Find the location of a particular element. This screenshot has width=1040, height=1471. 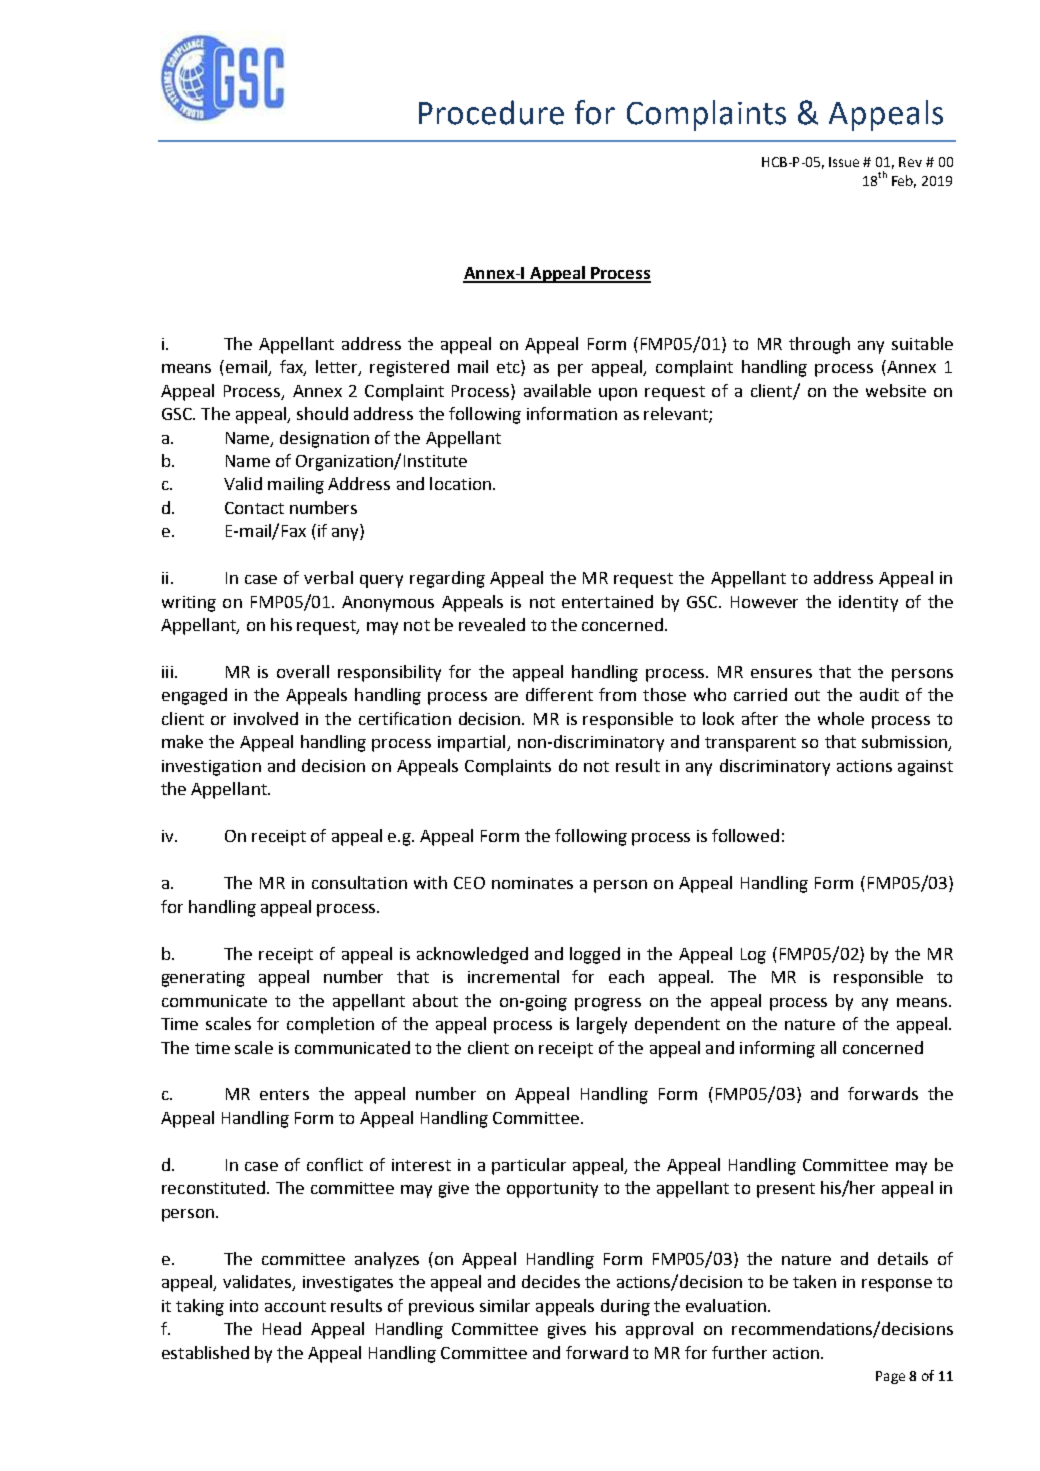

Issue is located at coordinates (844, 162).
